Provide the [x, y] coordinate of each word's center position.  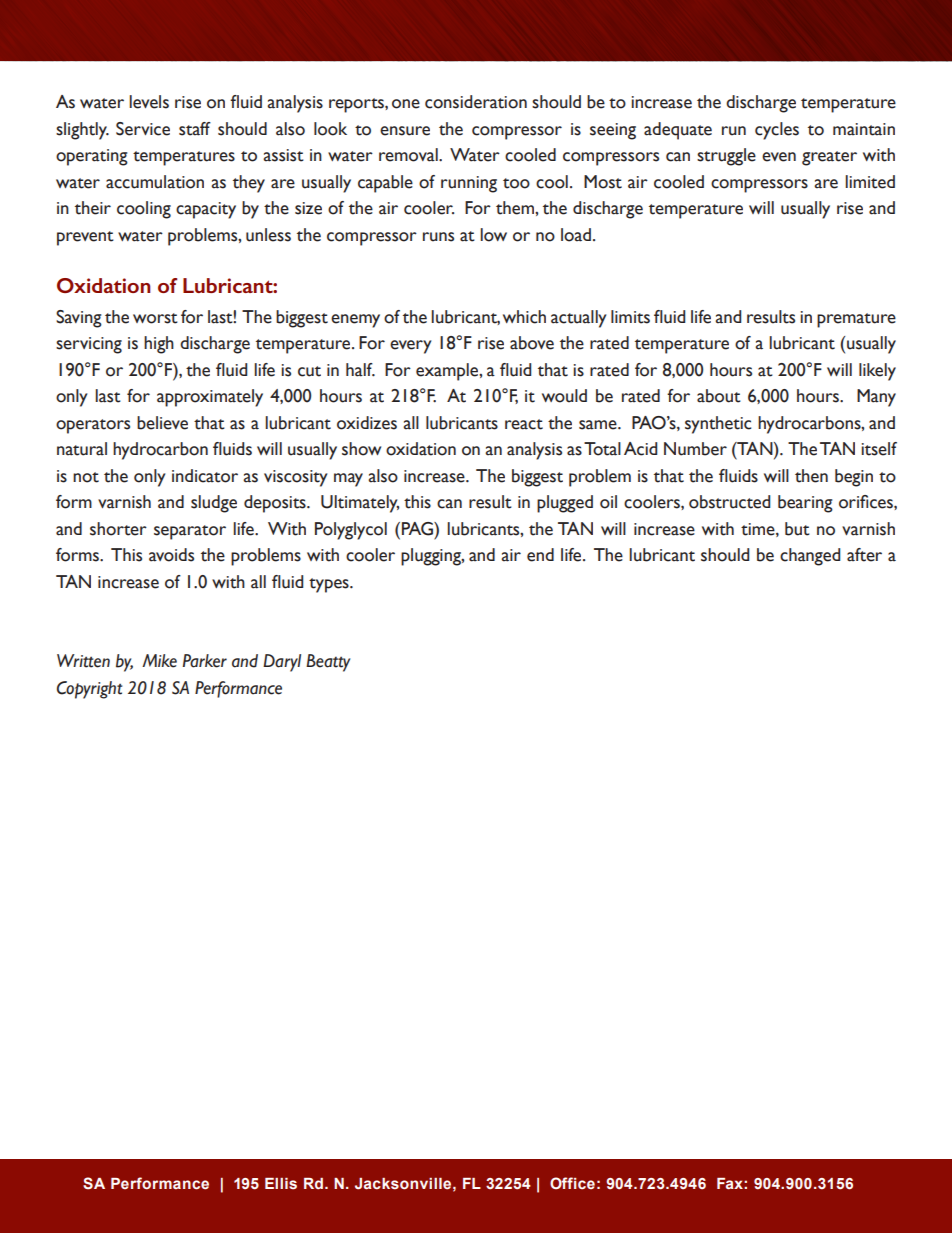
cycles [777, 131]
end [540, 555]
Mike [159, 661]
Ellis [281, 1184]
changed [810, 557]
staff [195, 129]
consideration [476, 102]
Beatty [328, 663]
